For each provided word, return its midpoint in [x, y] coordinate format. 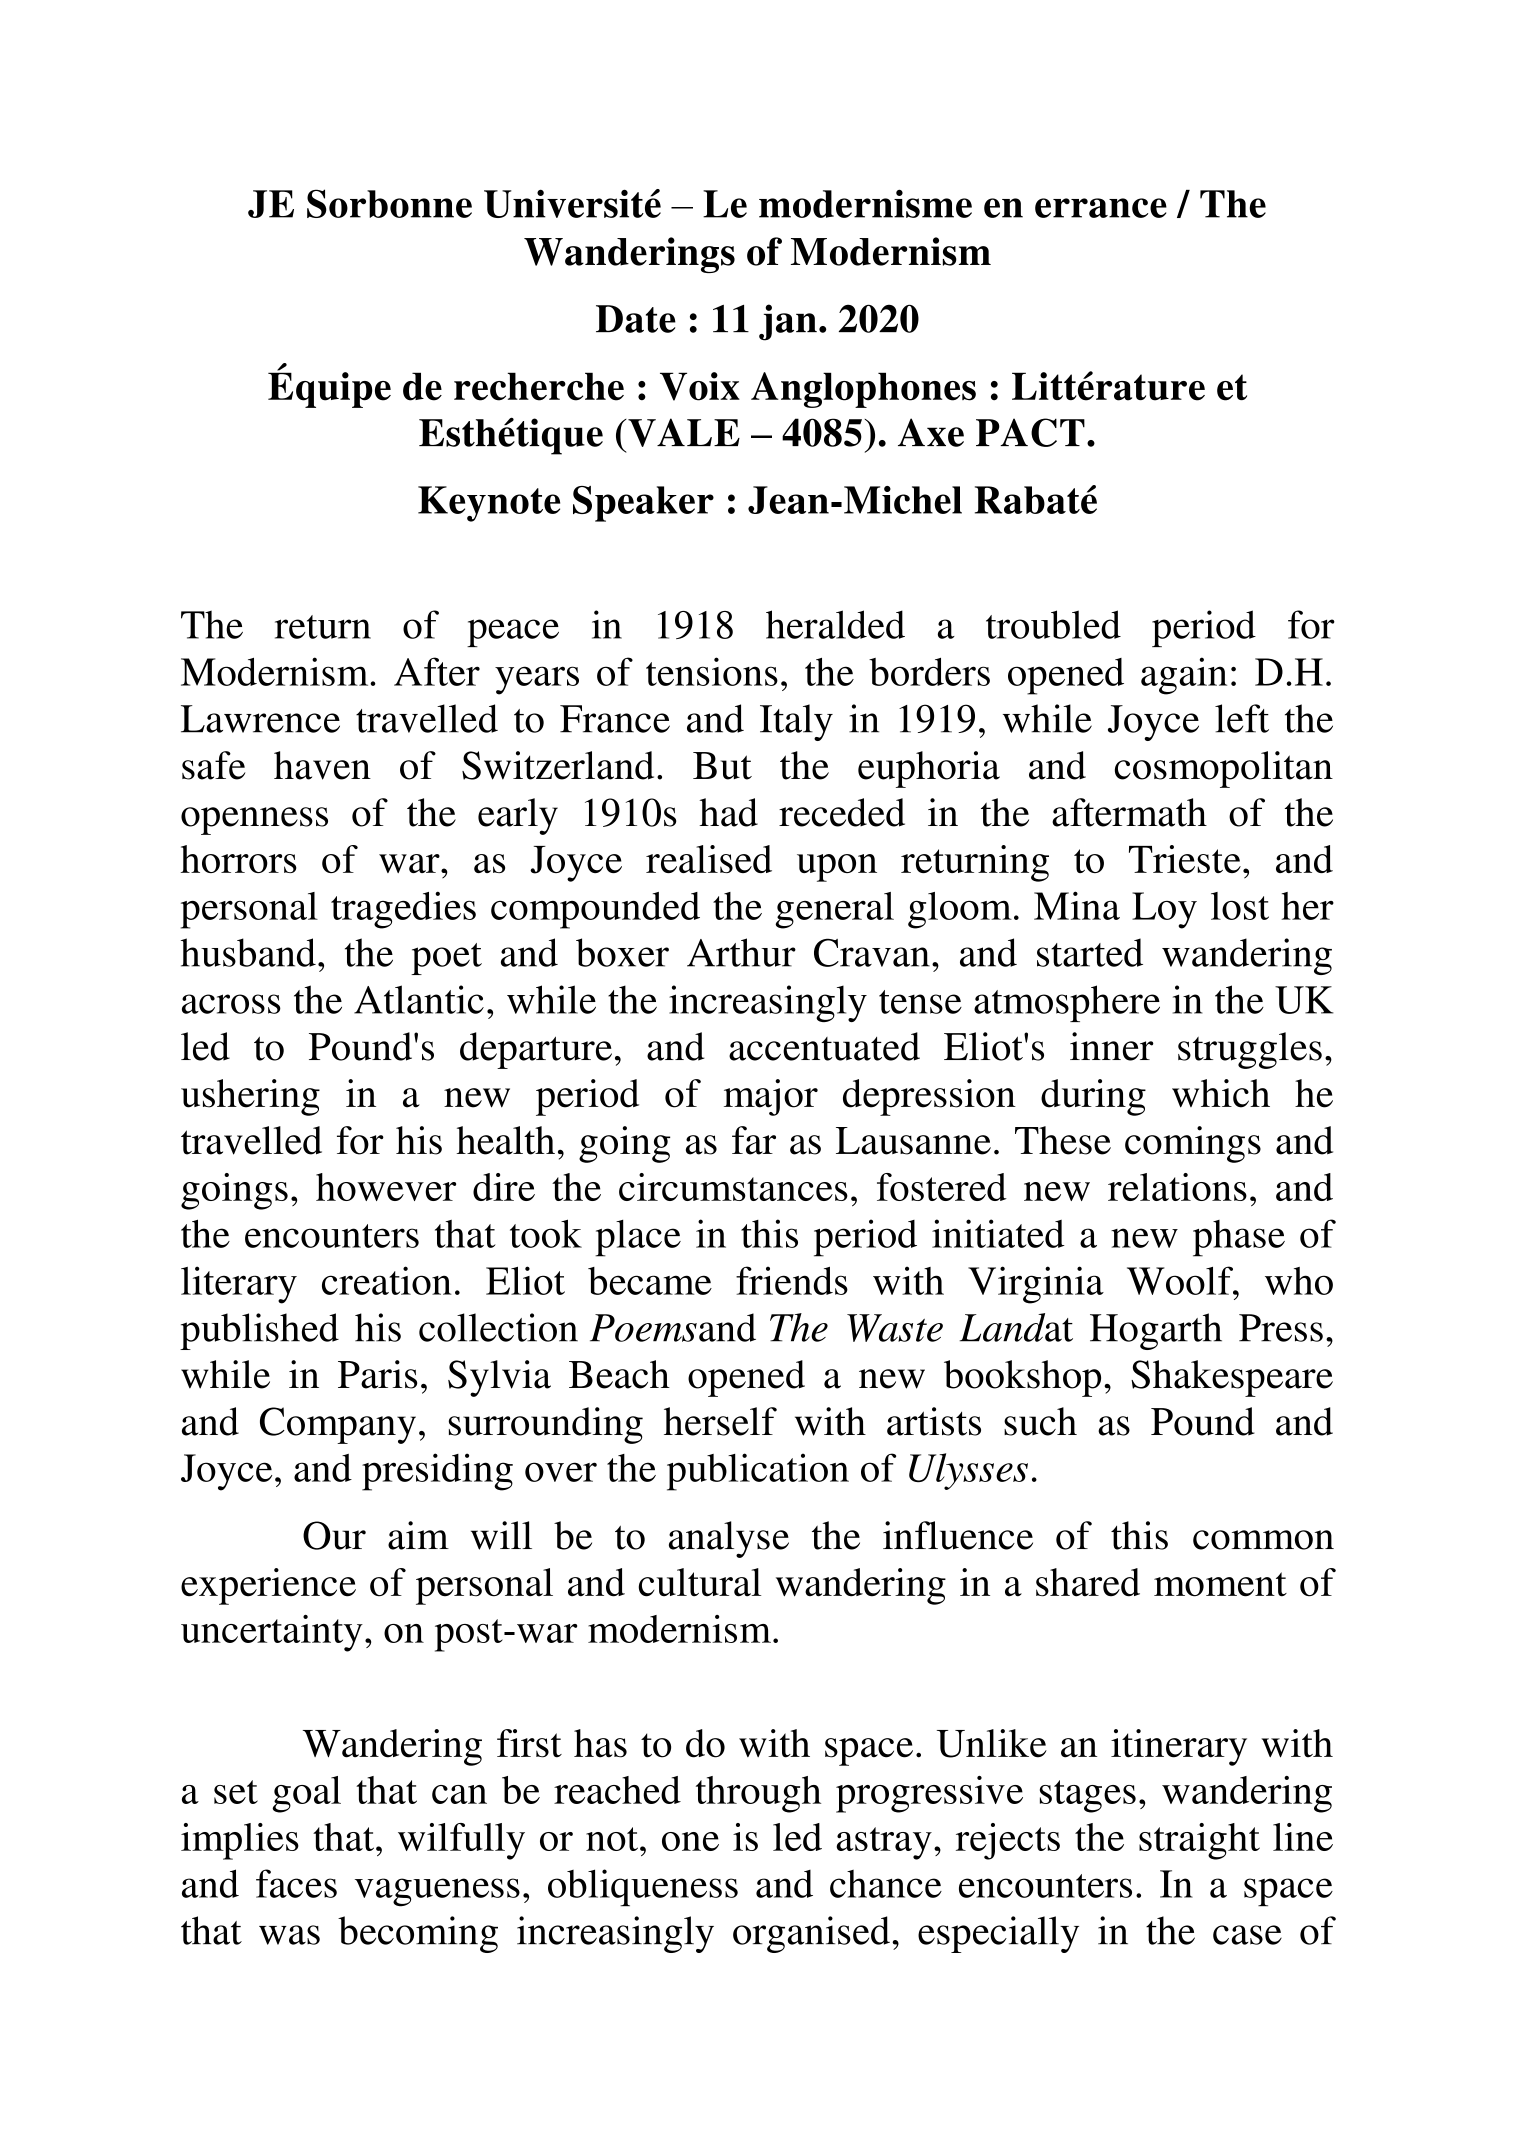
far [754, 1140]
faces [296, 1883]
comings [1193, 1144]
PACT [1030, 432]
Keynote [489, 504]
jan [788, 322]
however [386, 1187]
